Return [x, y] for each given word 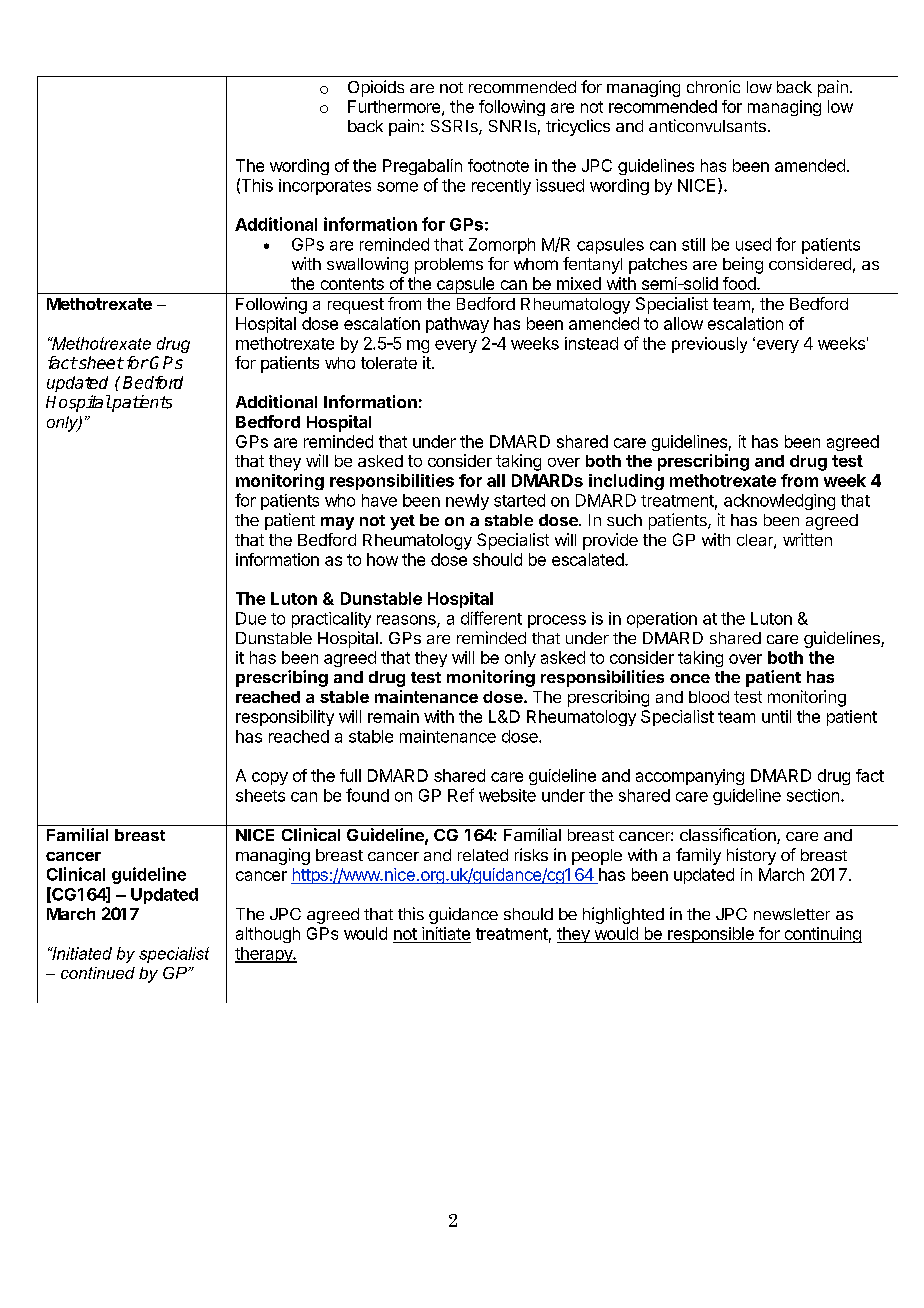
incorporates [325, 187]
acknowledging [779, 502]
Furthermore [395, 107]
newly [467, 502]
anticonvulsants [707, 125]
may [337, 523]
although [268, 935]
